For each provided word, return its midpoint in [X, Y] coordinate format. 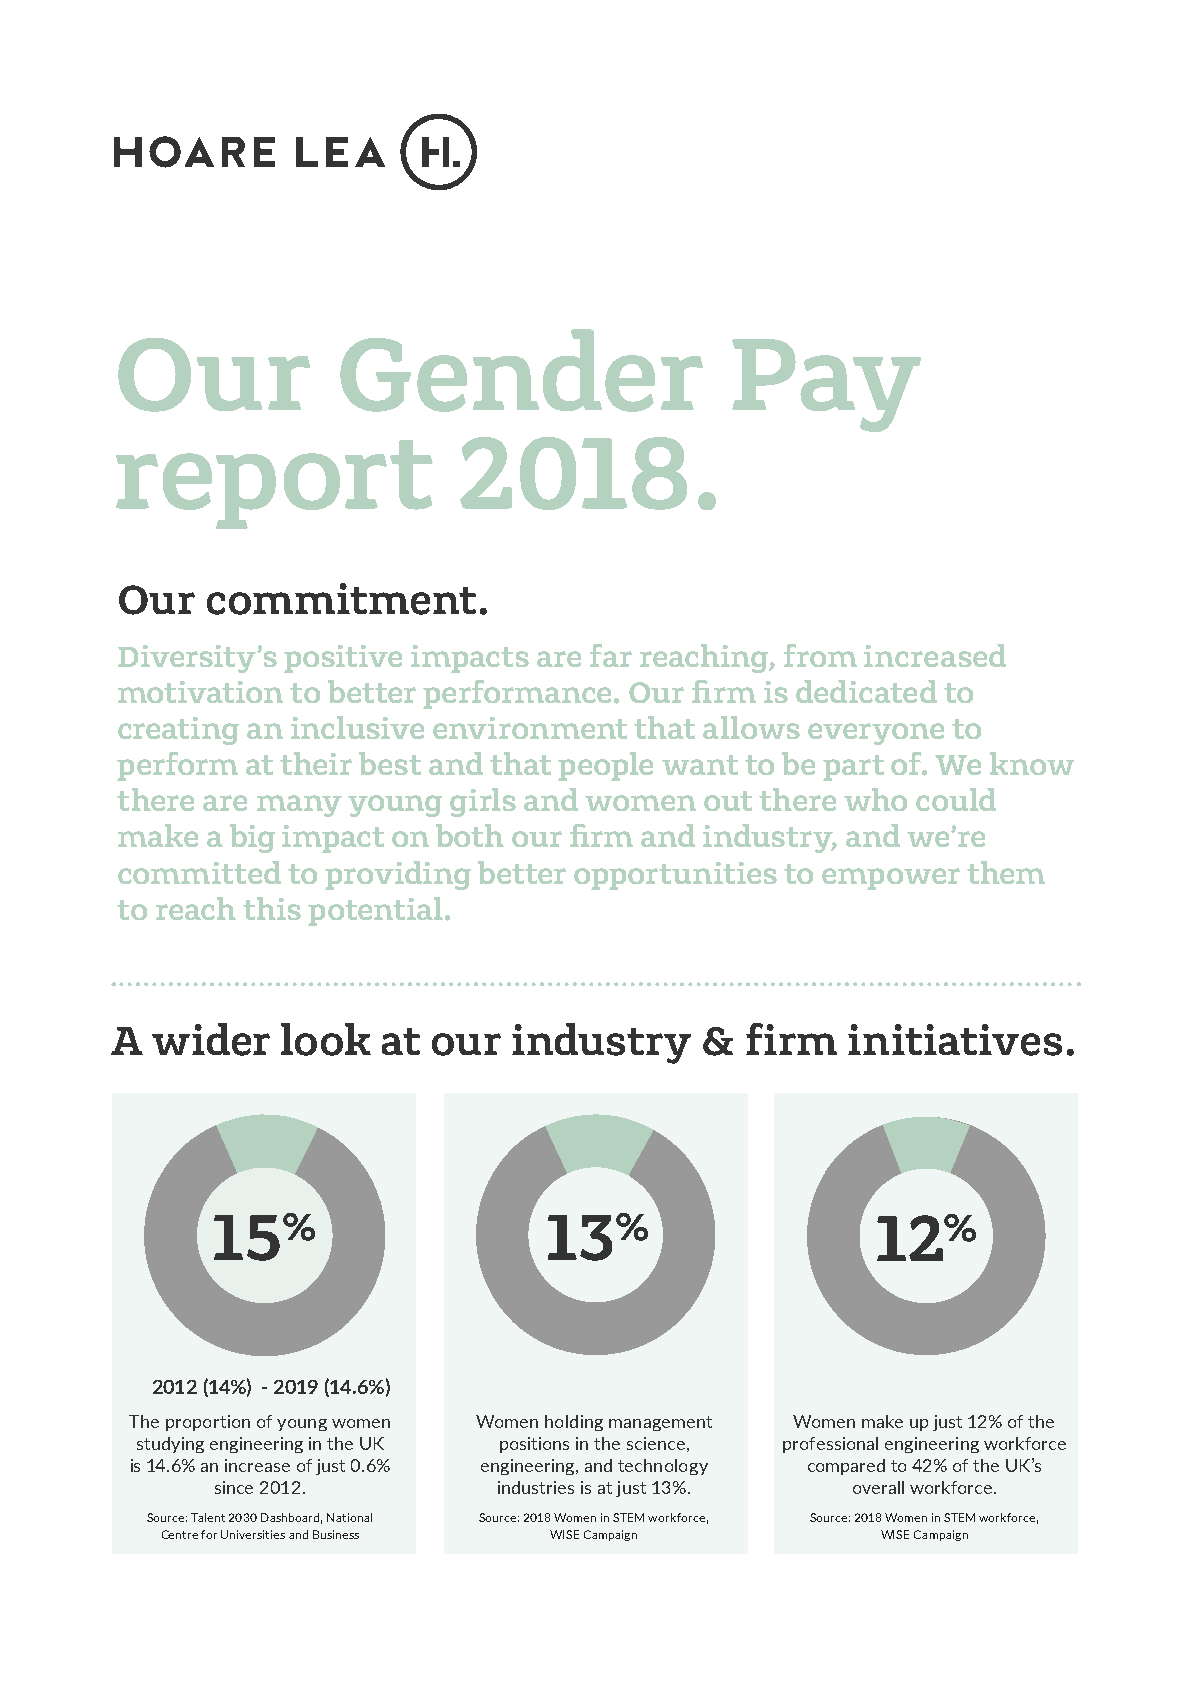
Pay [826, 385]
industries [536, 1487]
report [274, 484]
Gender [521, 370]
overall [878, 1487]
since [234, 1487]
